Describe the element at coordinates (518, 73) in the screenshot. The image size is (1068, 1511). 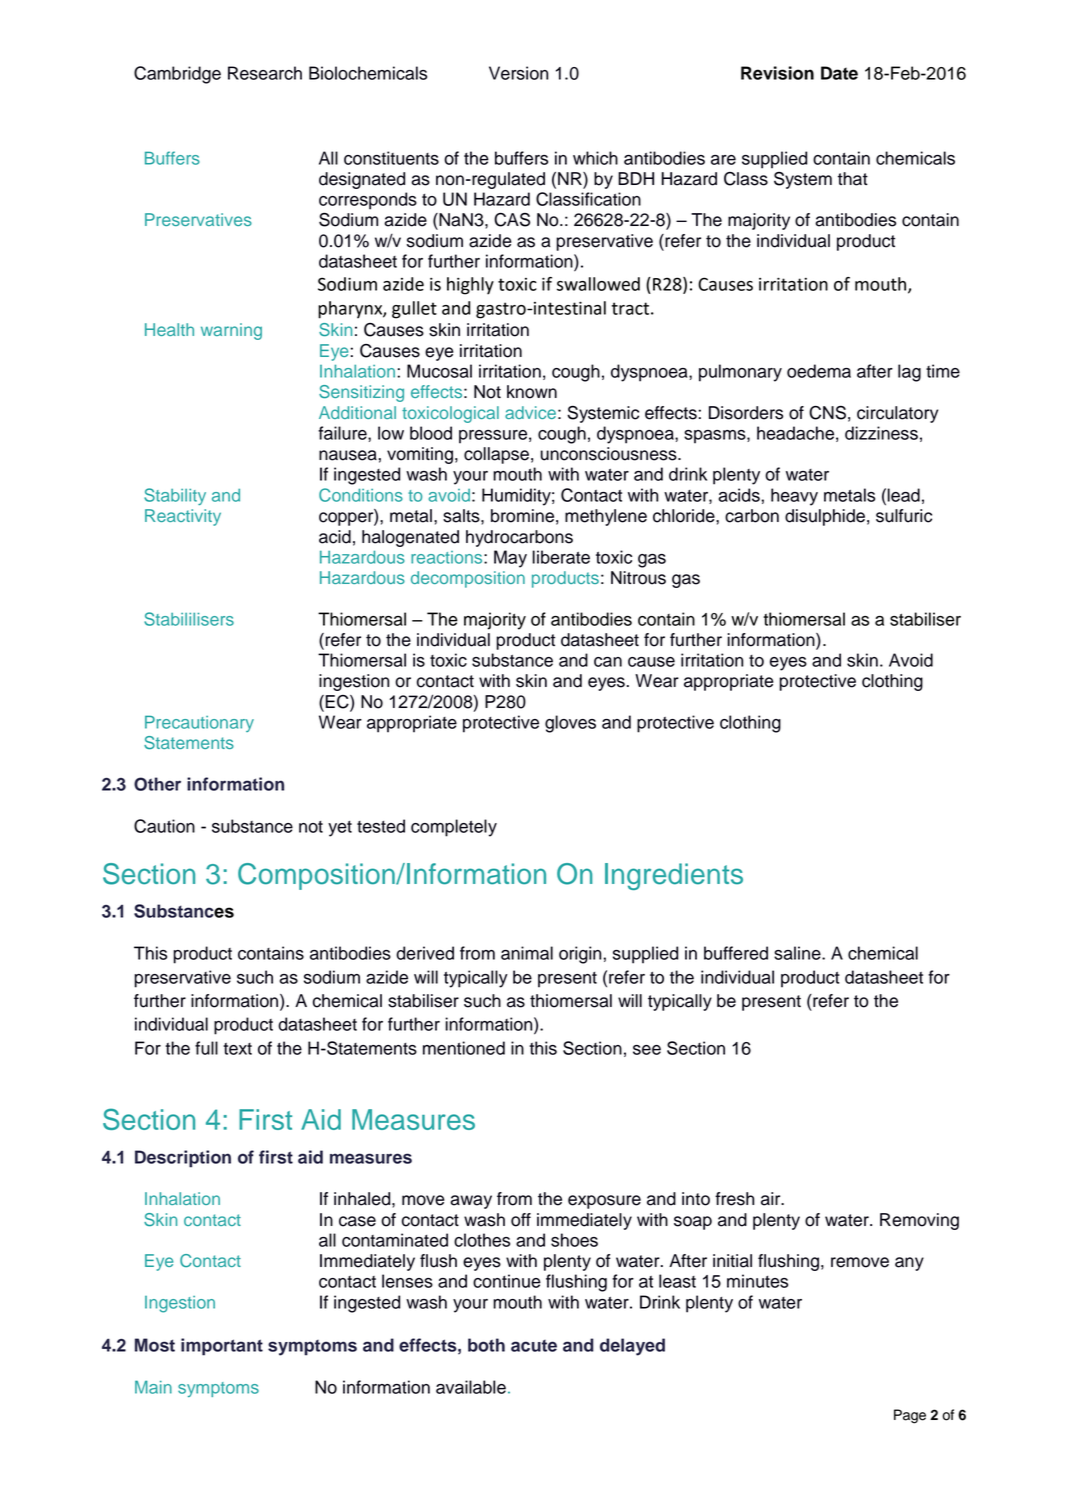
I see `Version` at that location.
